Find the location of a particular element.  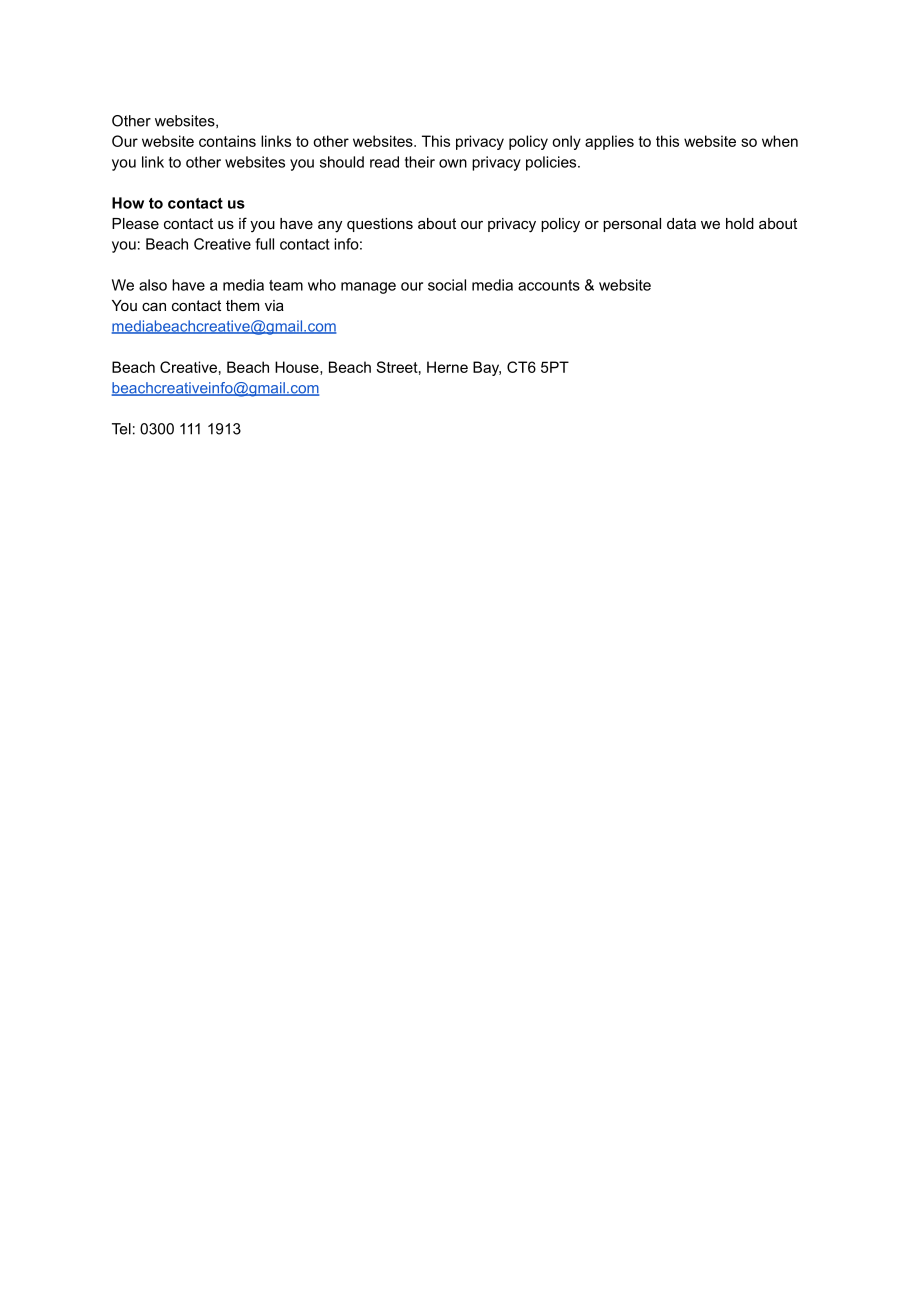

contains is located at coordinates (227, 141).
